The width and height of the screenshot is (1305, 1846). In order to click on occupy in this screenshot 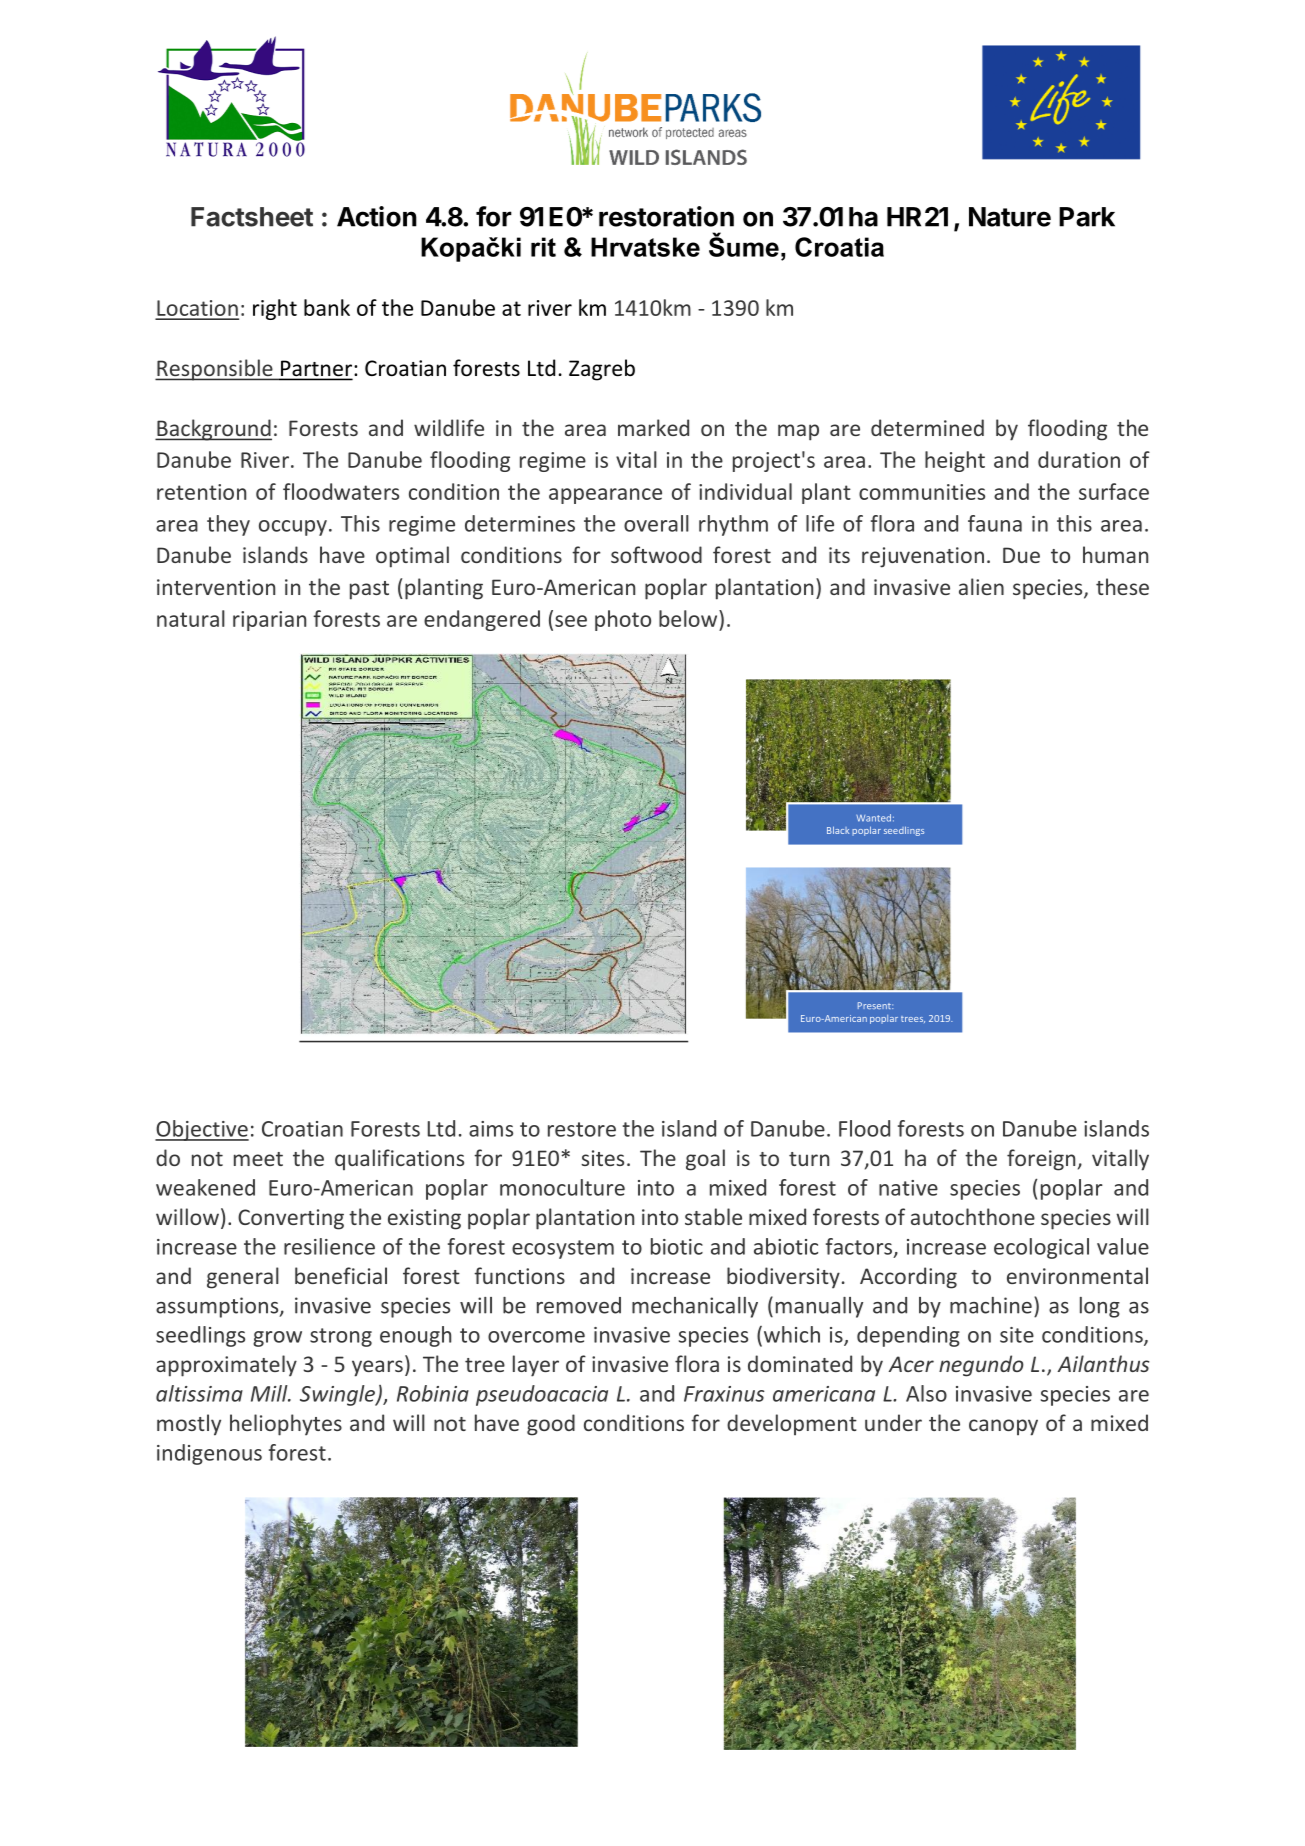, I will do `click(293, 528)`.
